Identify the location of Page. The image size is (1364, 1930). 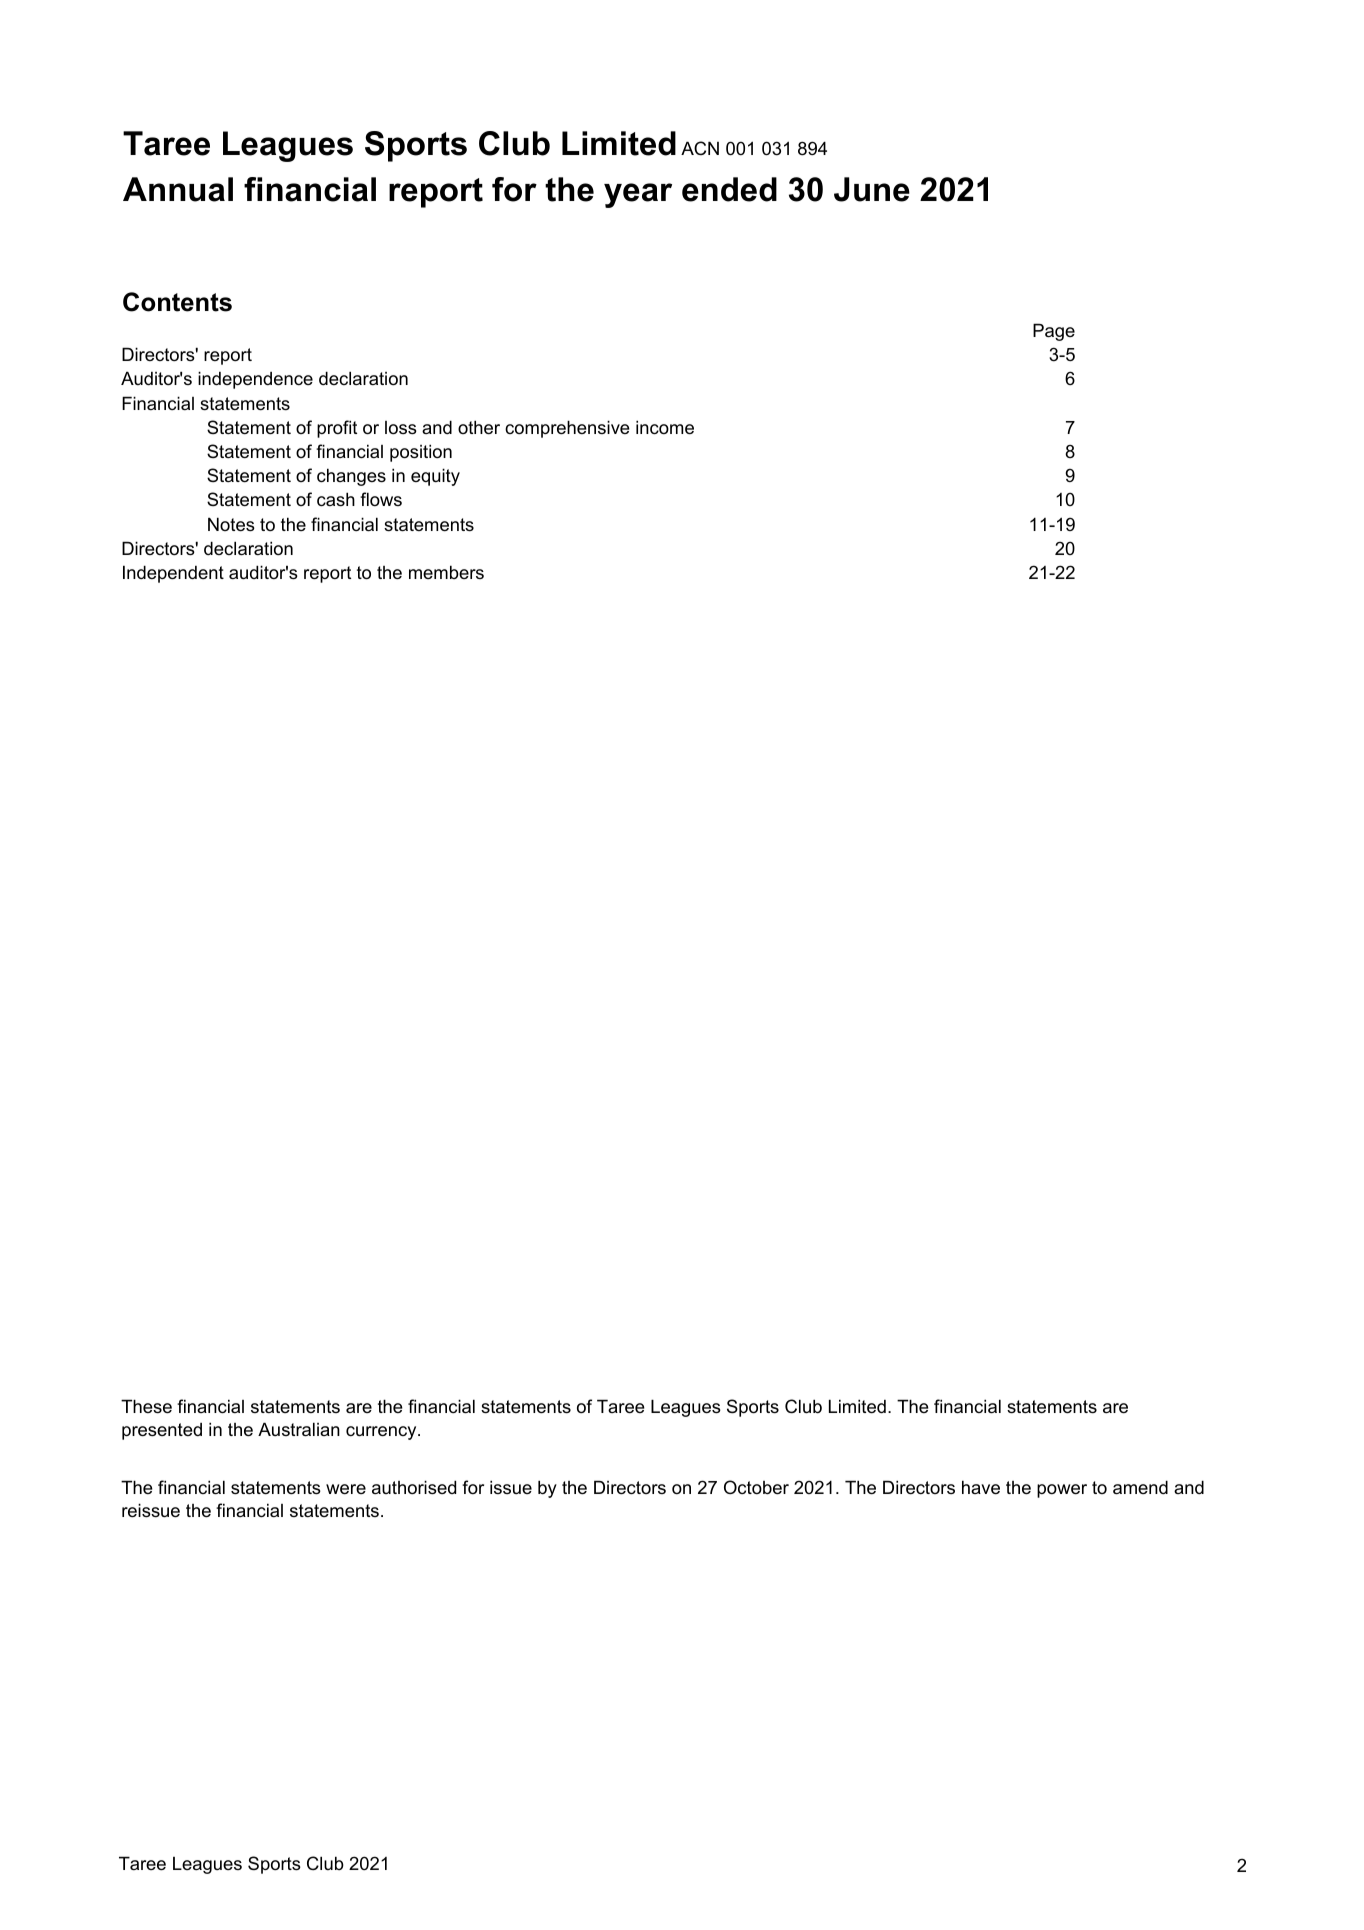
(1054, 332).
